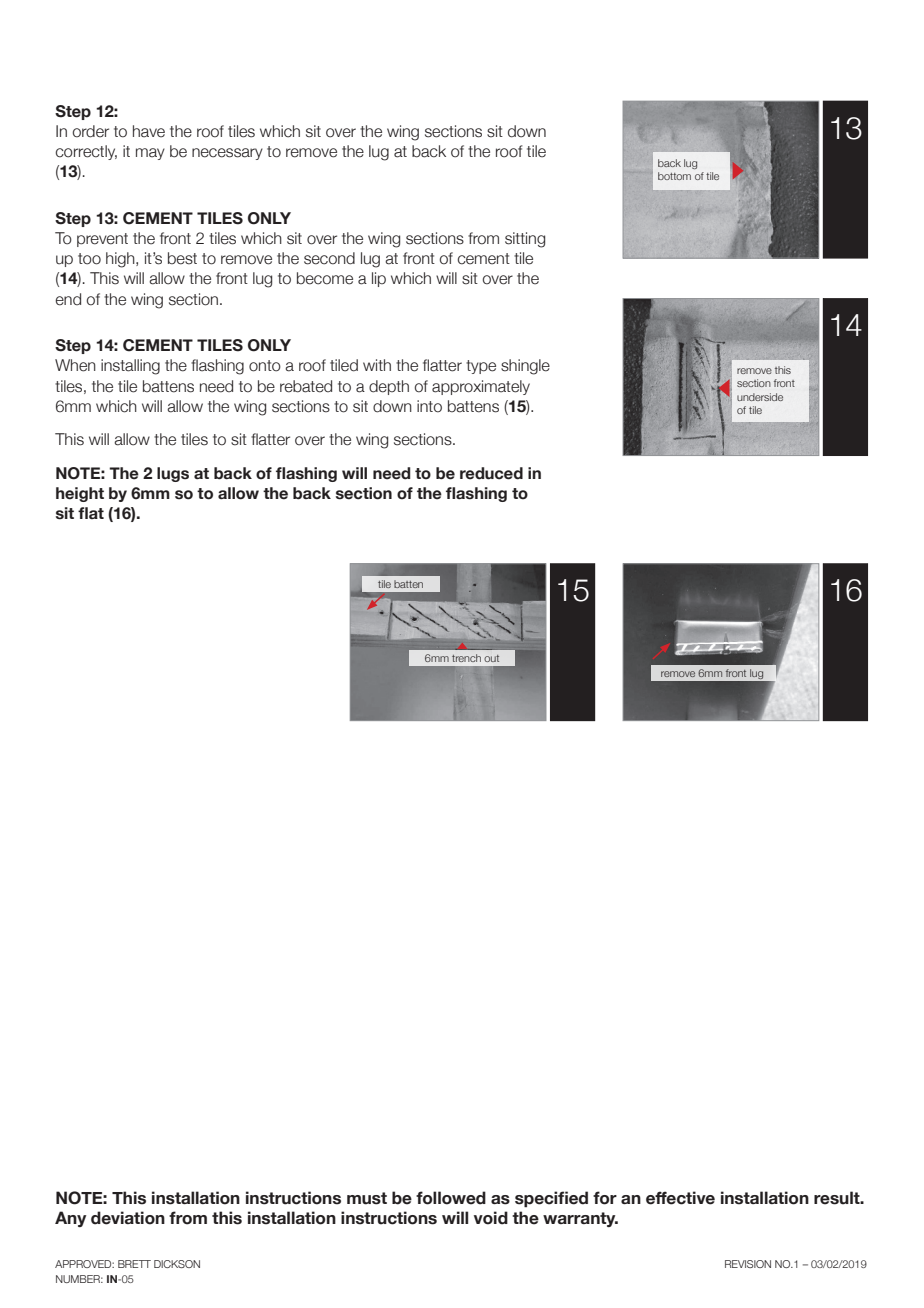  What do you see at coordinates (329, 258) in the document?
I see `second` at bounding box center [329, 258].
